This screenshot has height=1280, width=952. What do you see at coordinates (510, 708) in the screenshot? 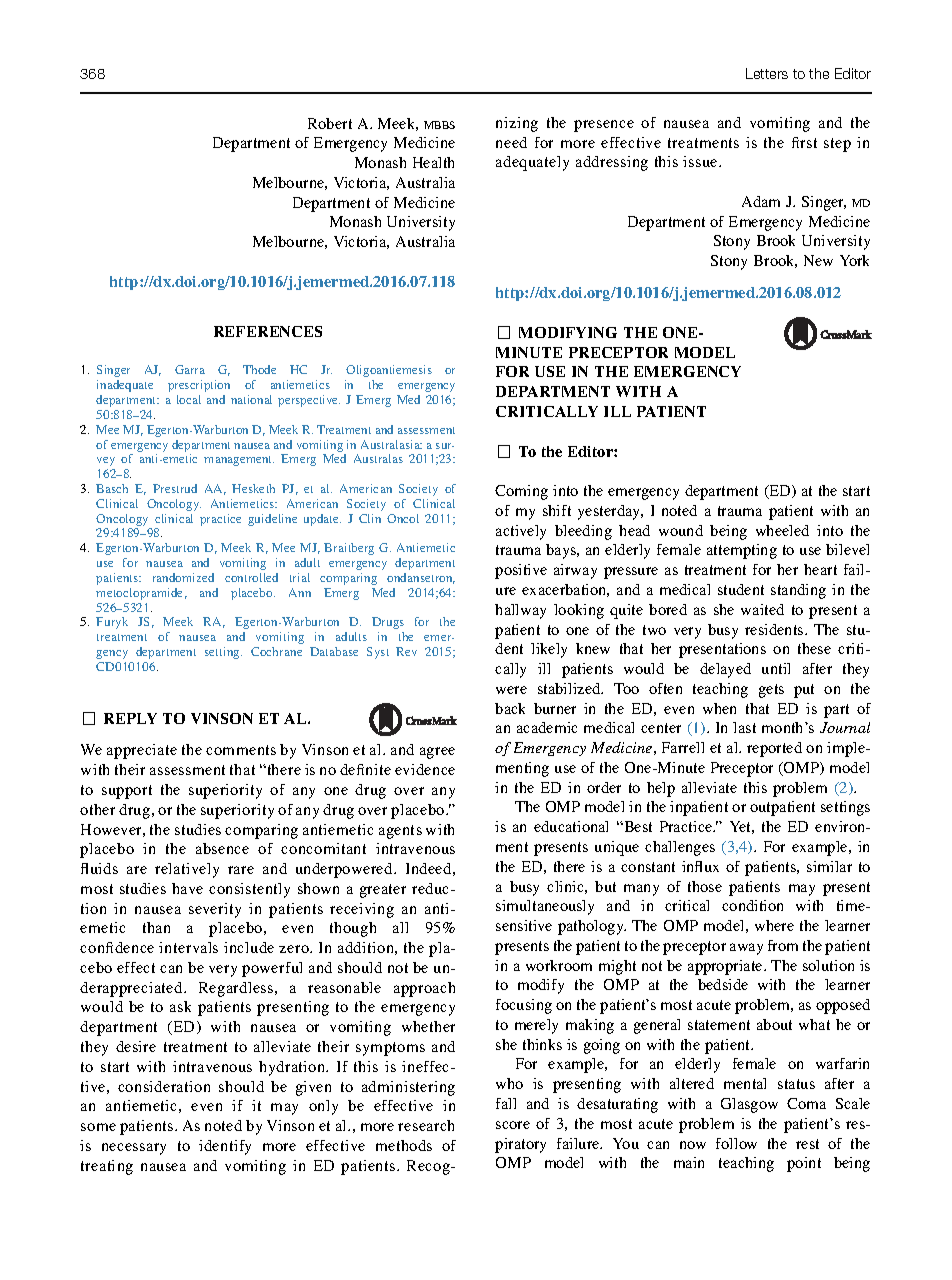
I see `back` at bounding box center [510, 708].
